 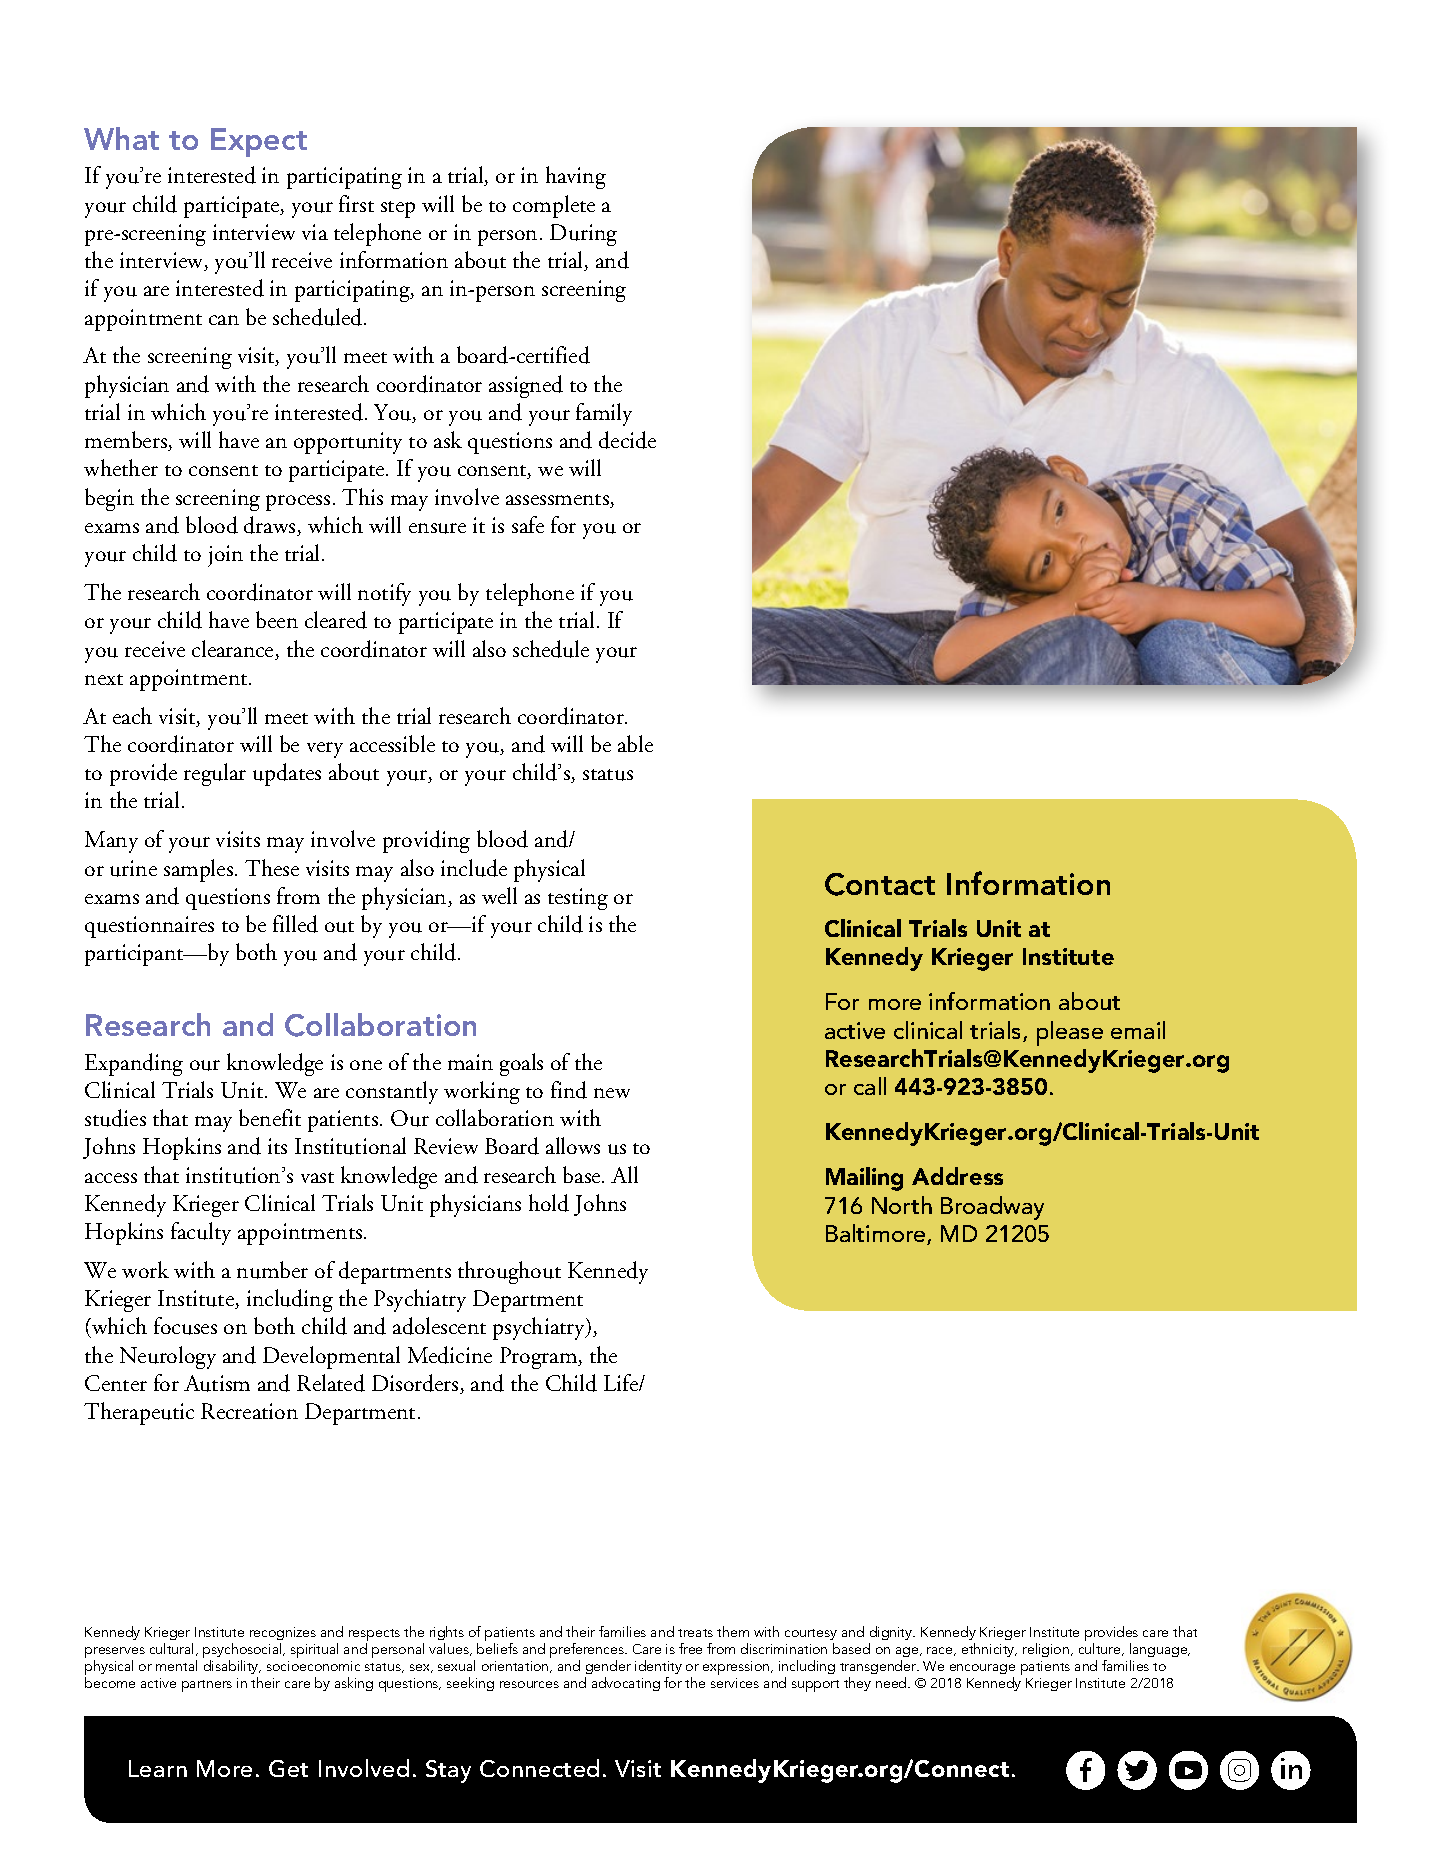 What do you see at coordinates (1070, 1033) in the document?
I see `please` at bounding box center [1070, 1033].
